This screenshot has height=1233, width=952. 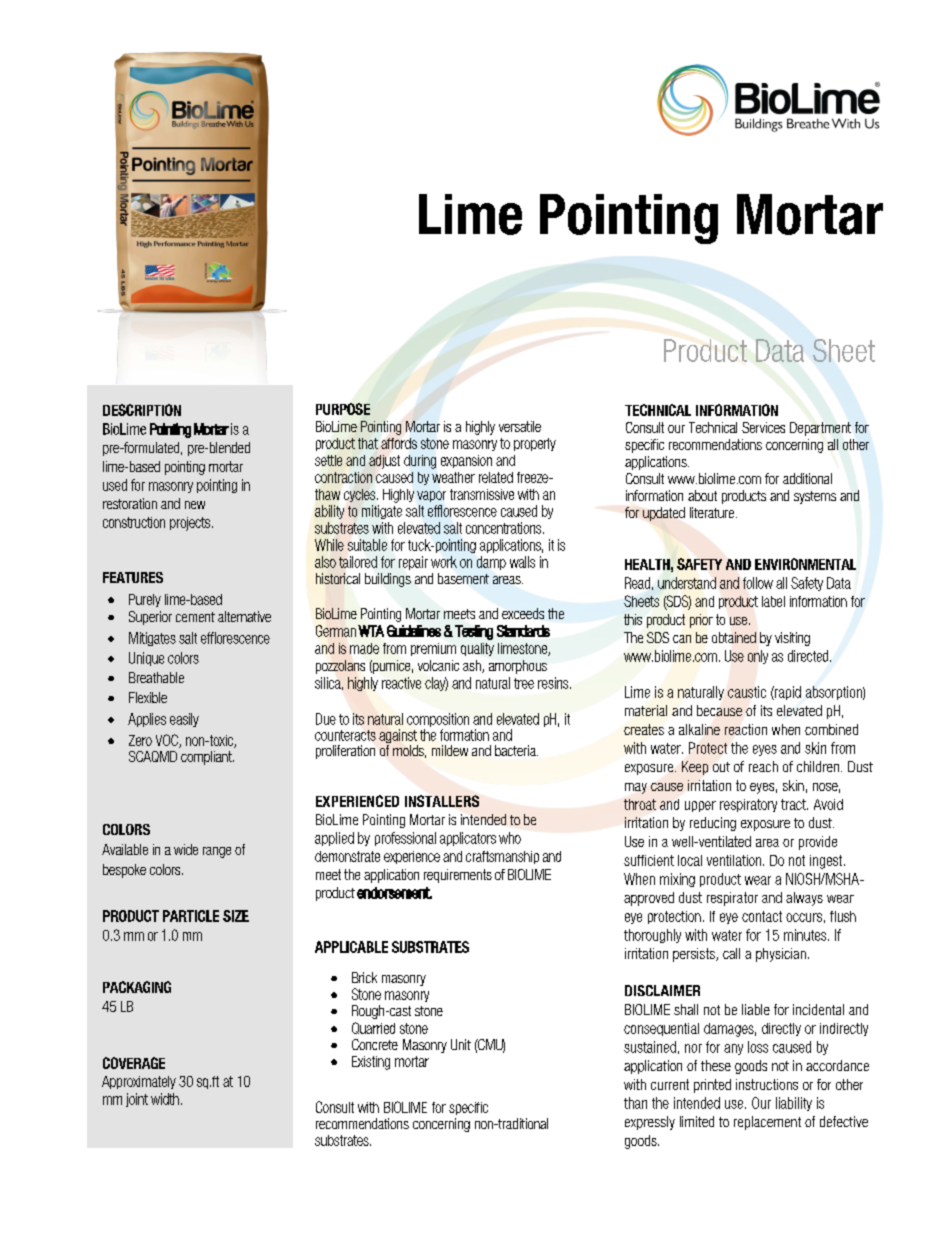 What do you see at coordinates (520, 426) in the screenshot?
I see `versatile` at bounding box center [520, 426].
